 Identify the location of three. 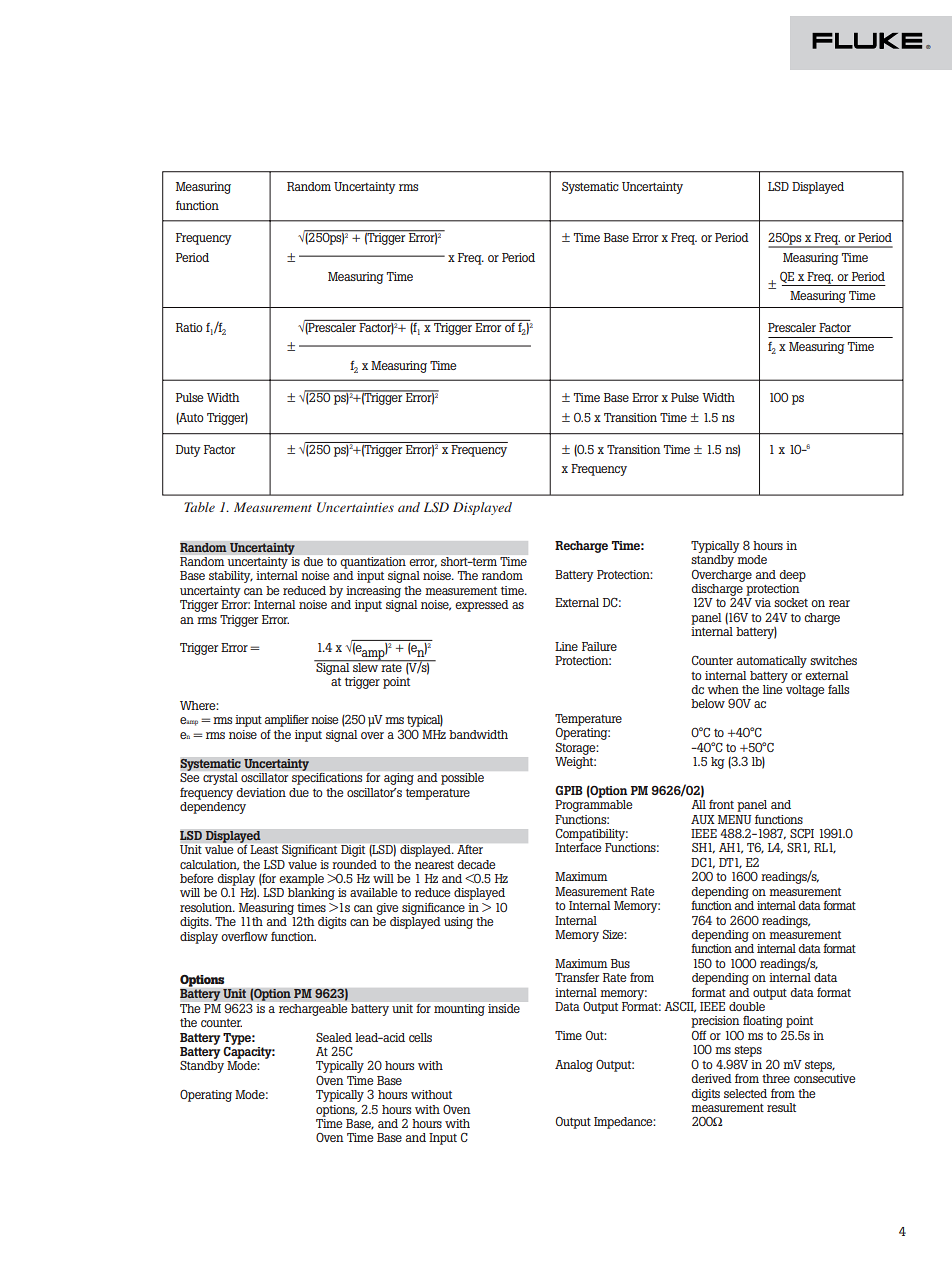
(776, 1078).
